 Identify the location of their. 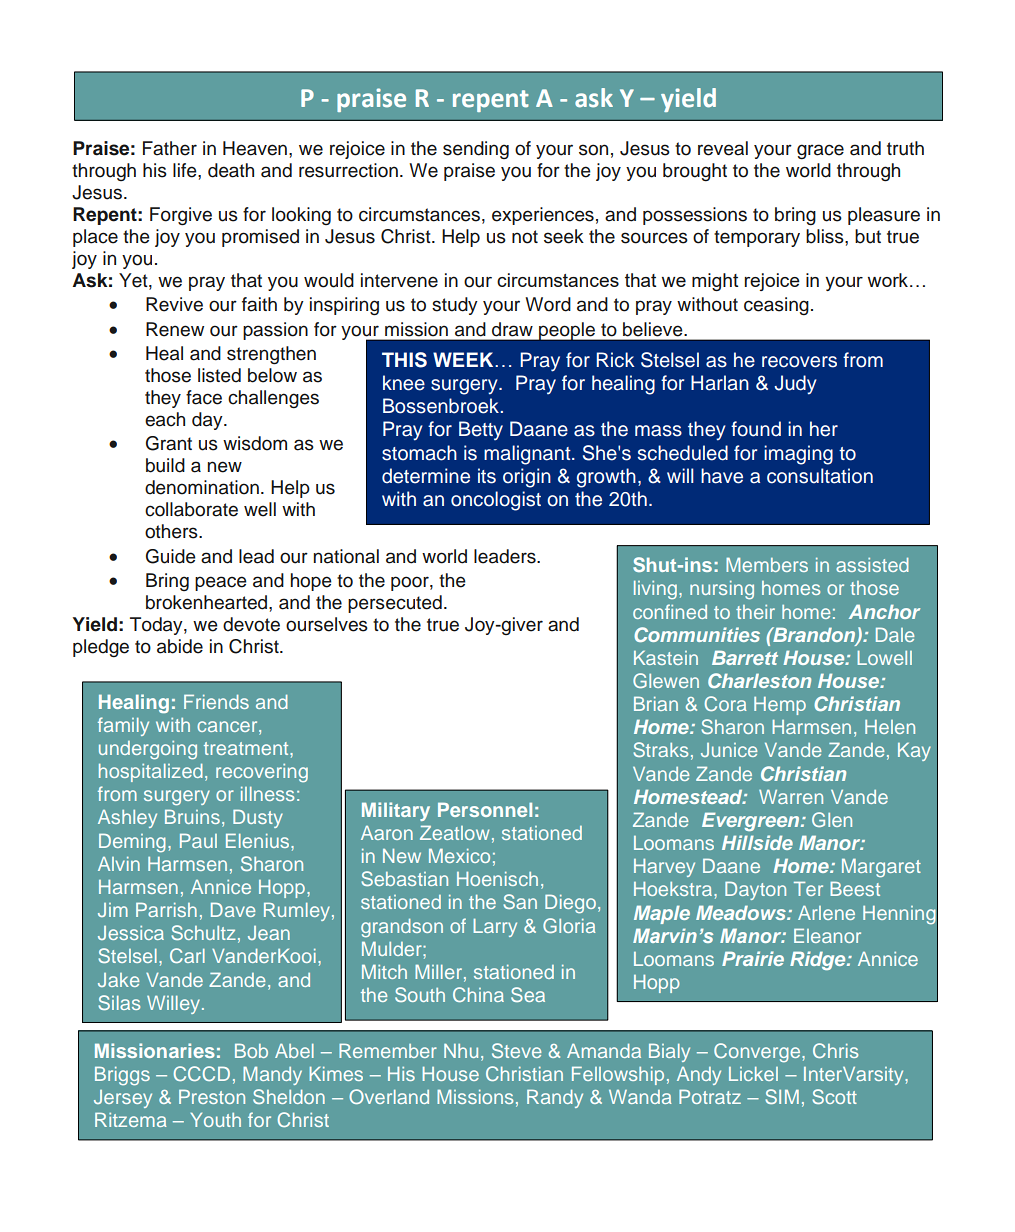
(755, 612).
